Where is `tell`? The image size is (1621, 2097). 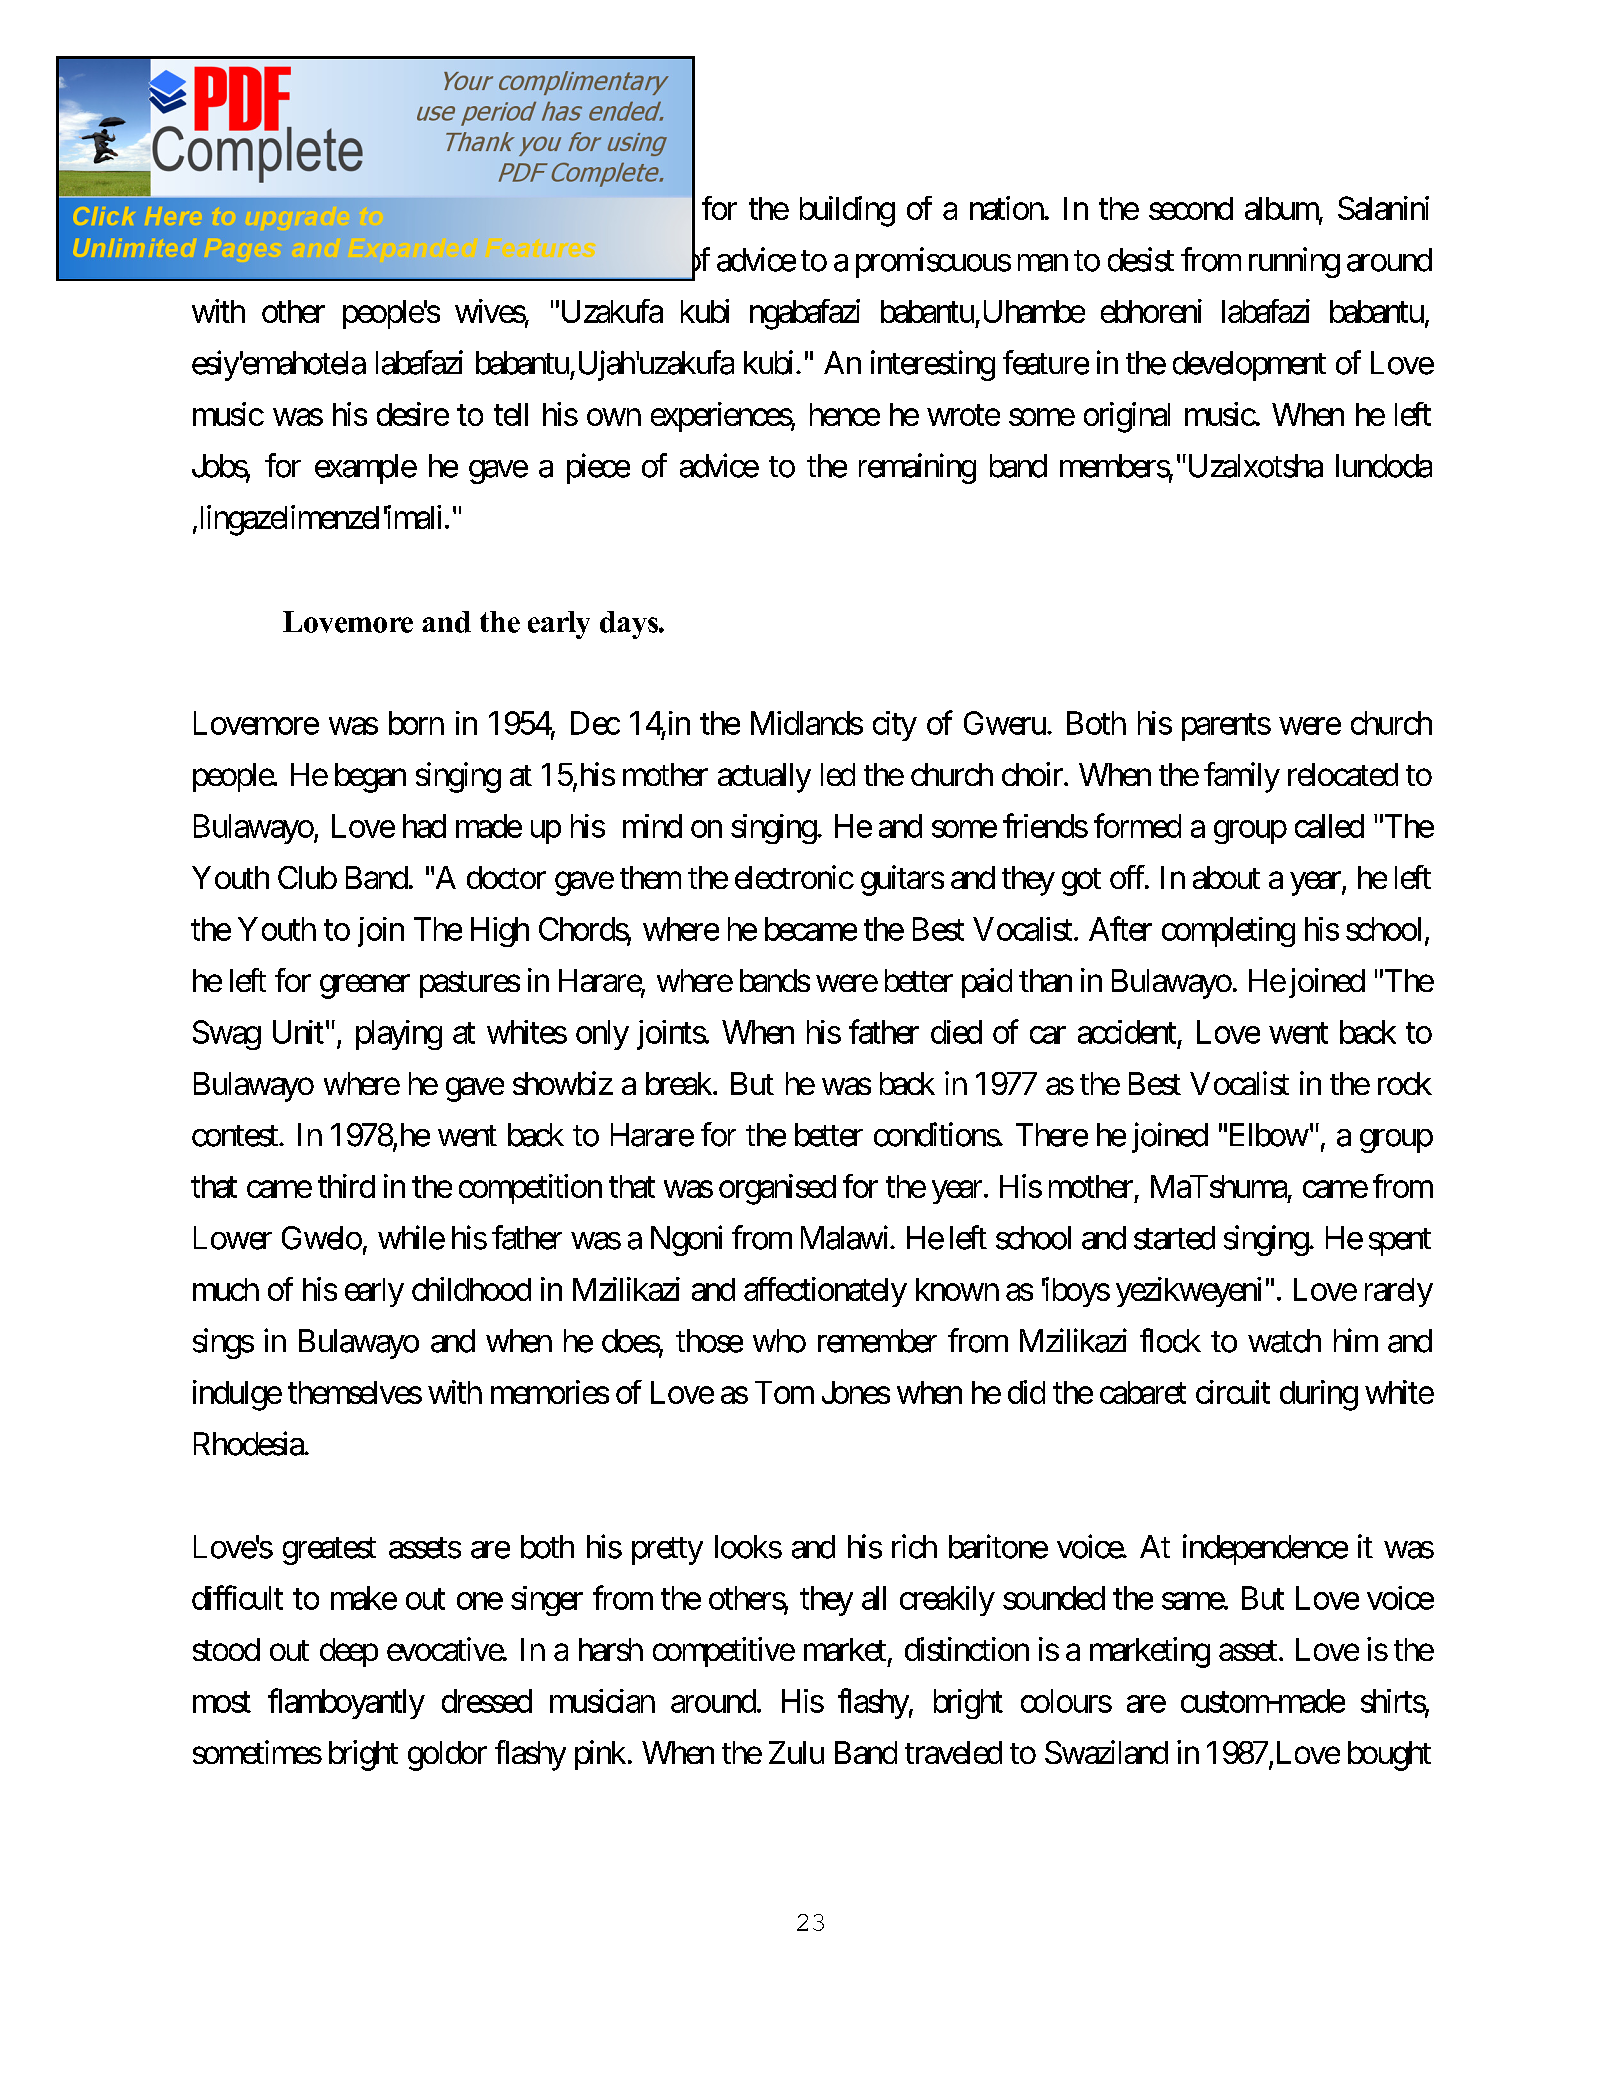 tell is located at coordinates (511, 414).
